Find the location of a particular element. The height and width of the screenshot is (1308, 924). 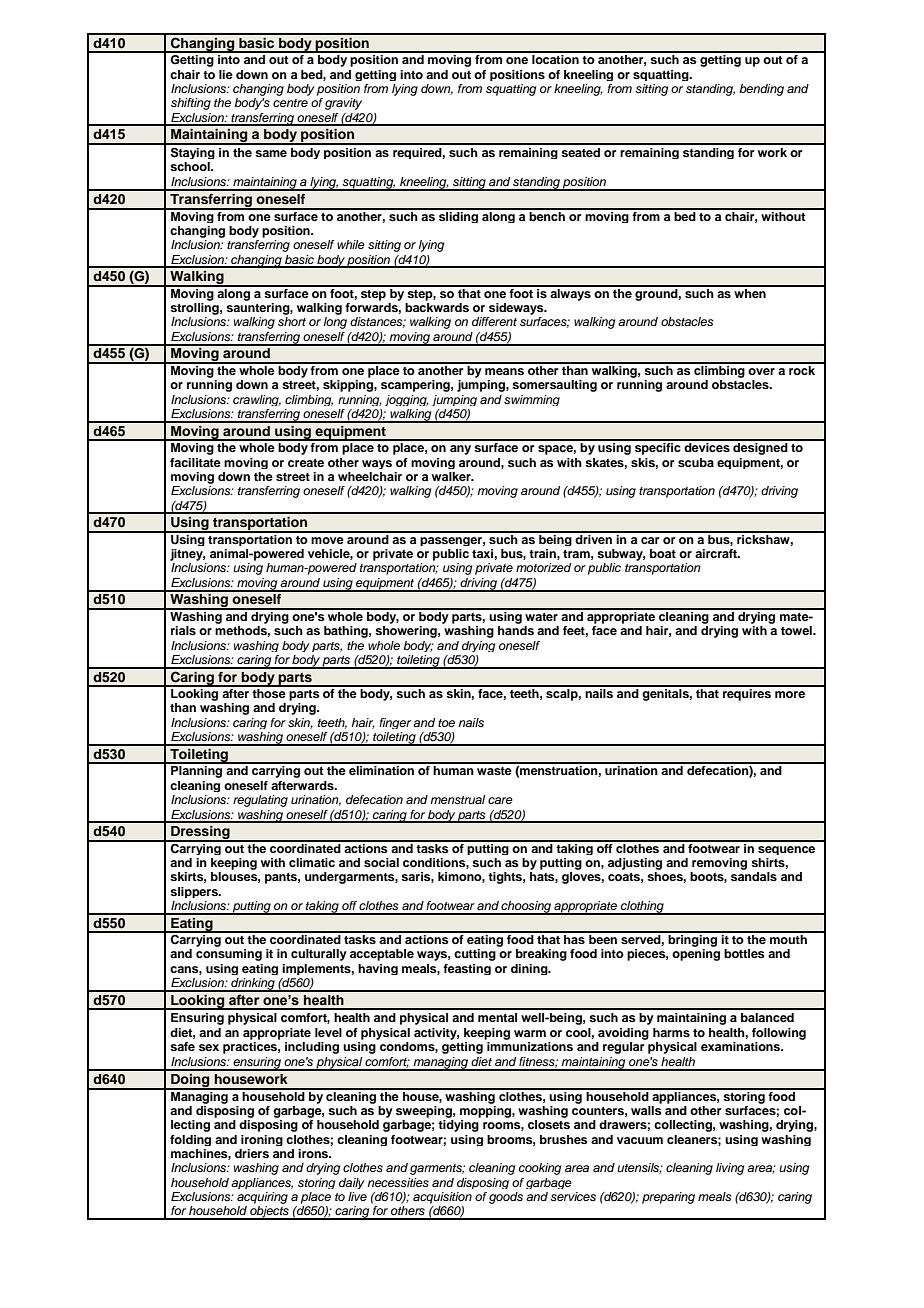

acquiring is located at coordinates (262, 1198).
